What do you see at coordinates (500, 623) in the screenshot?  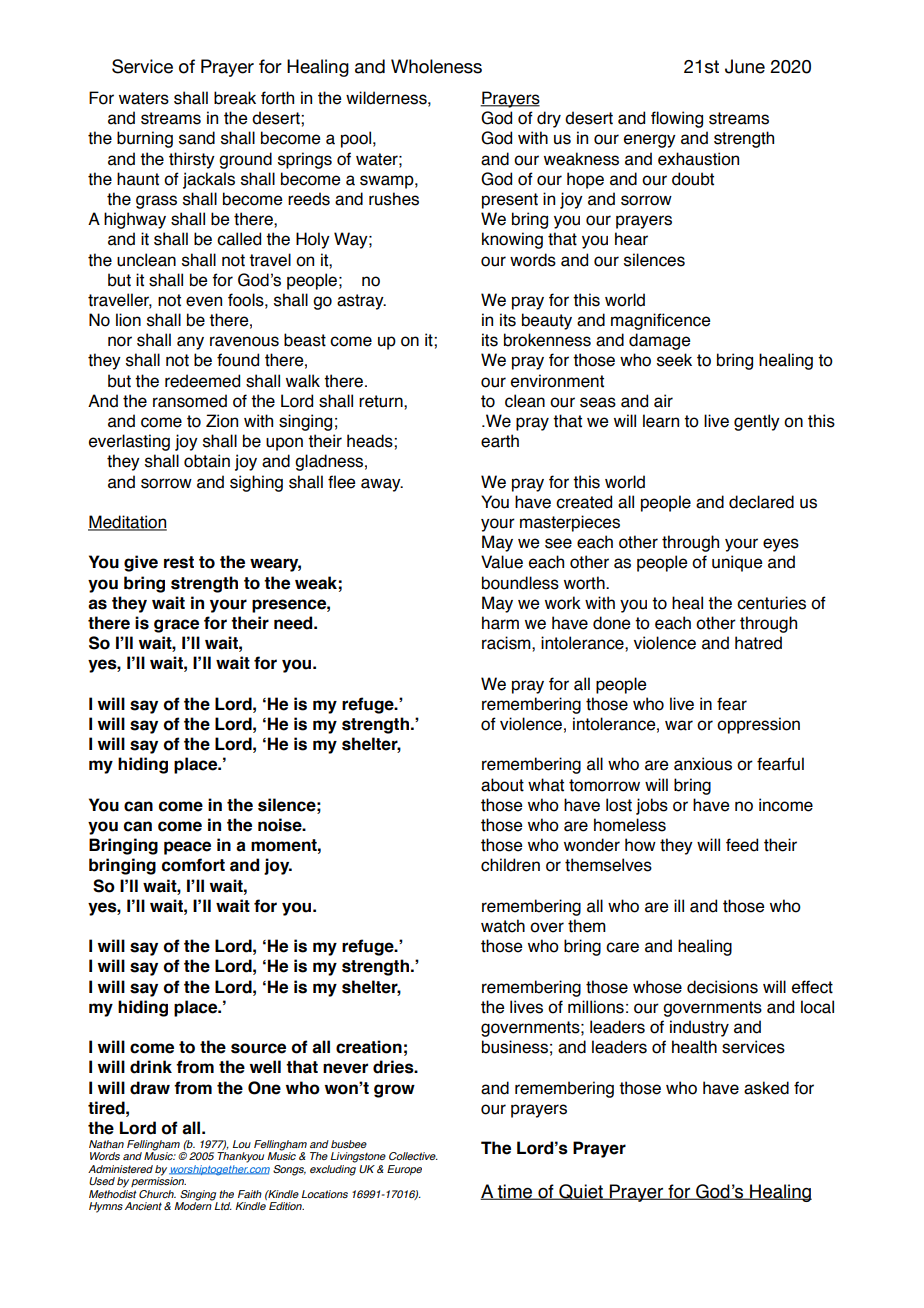 I see `harm` at bounding box center [500, 623].
